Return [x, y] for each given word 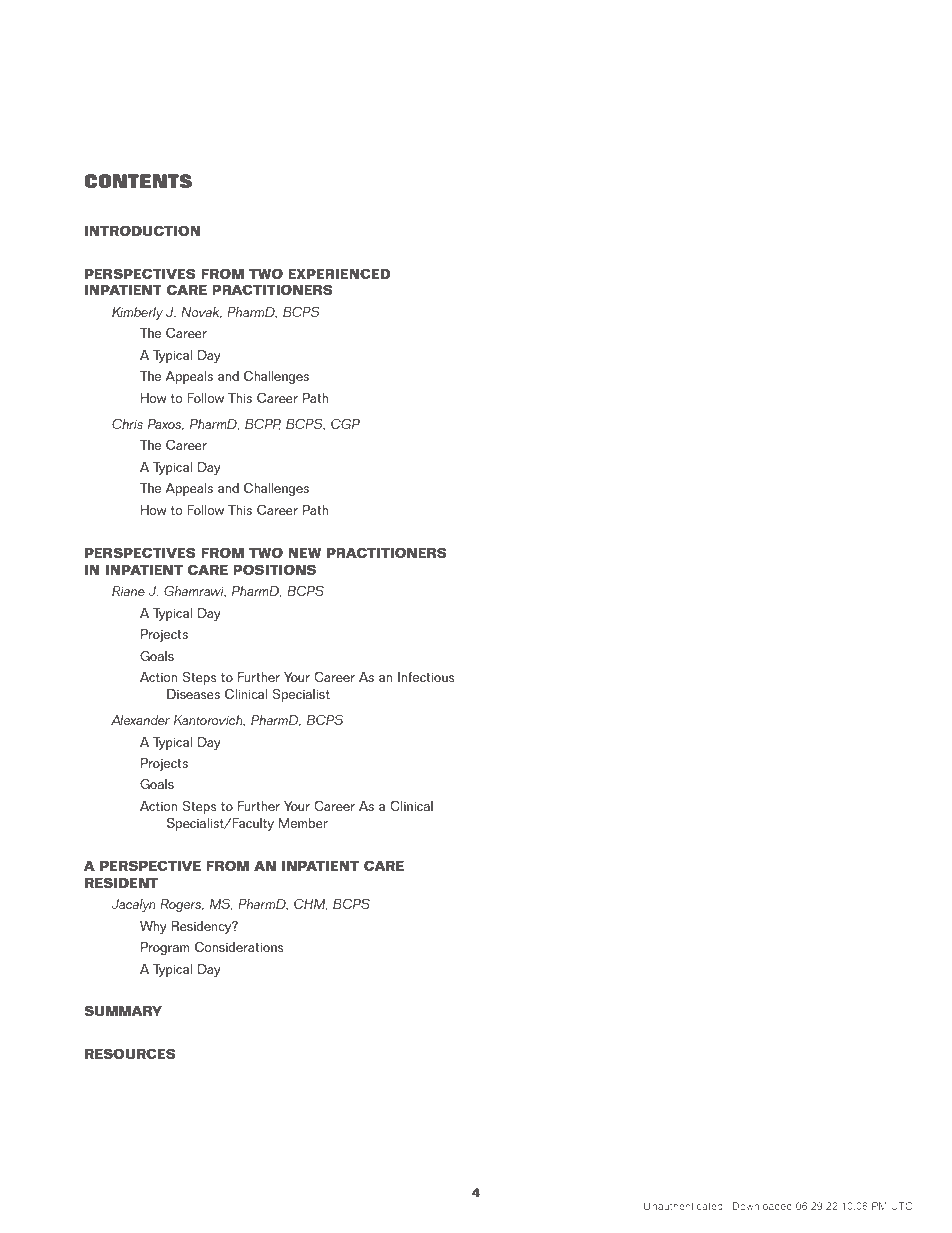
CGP [345, 423]
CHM [310, 904]
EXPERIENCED [339, 273]
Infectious [426, 676]
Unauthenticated [683, 1206]
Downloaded [762, 1206]
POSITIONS [274, 569]
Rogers [182, 905]
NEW [304, 553]
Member [303, 823]
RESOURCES [130, 1053]
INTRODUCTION [142, 230]
